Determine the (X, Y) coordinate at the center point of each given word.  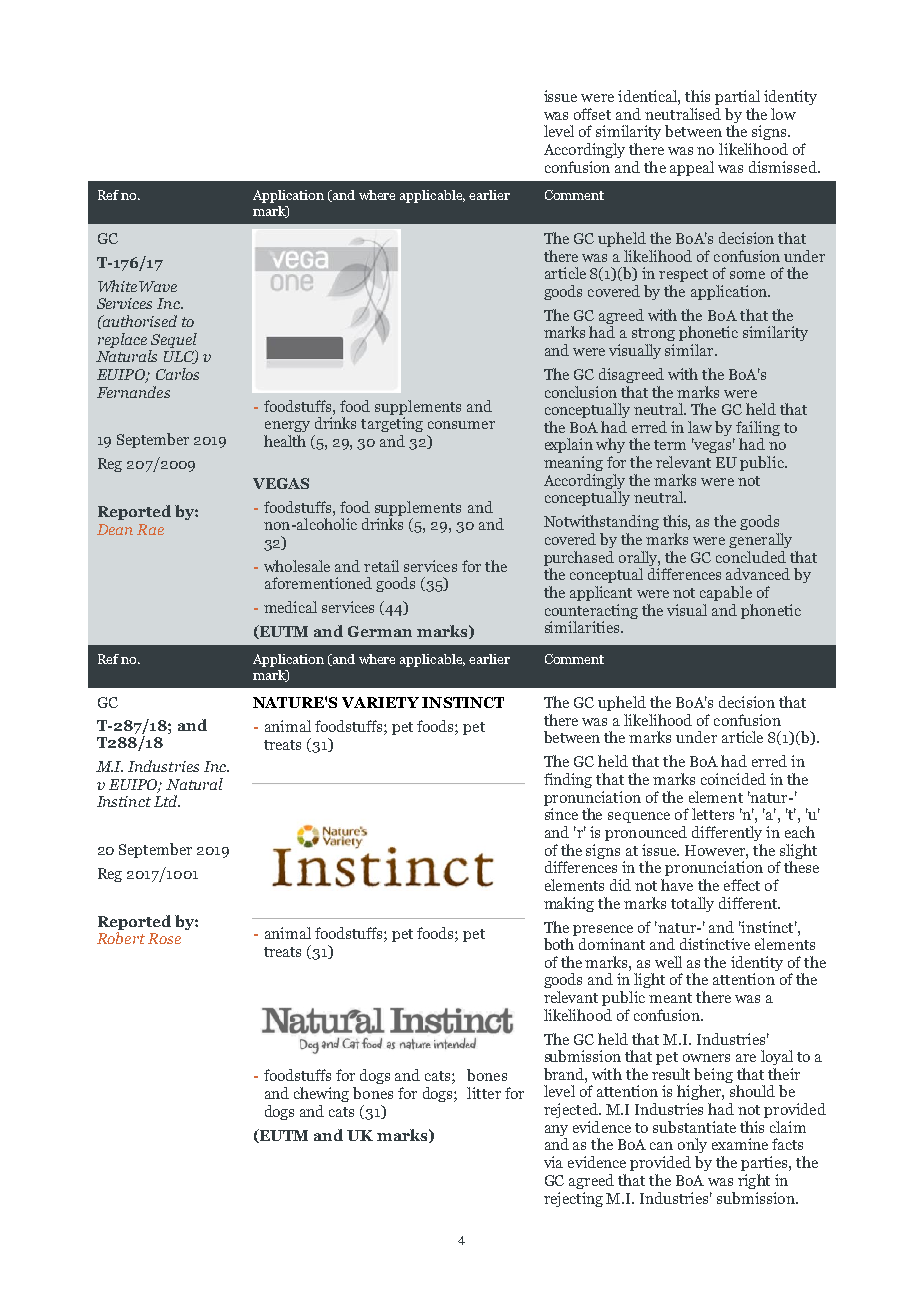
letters (713, 814)
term (670, 445)
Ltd (167, 801)
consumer (461, 425)
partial (737, 97)
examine (740, 1144)
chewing (321, 1094)
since (561, 814)
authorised (139, 321)
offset (592, 114)
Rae (150, 529)
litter (484, 1093)
